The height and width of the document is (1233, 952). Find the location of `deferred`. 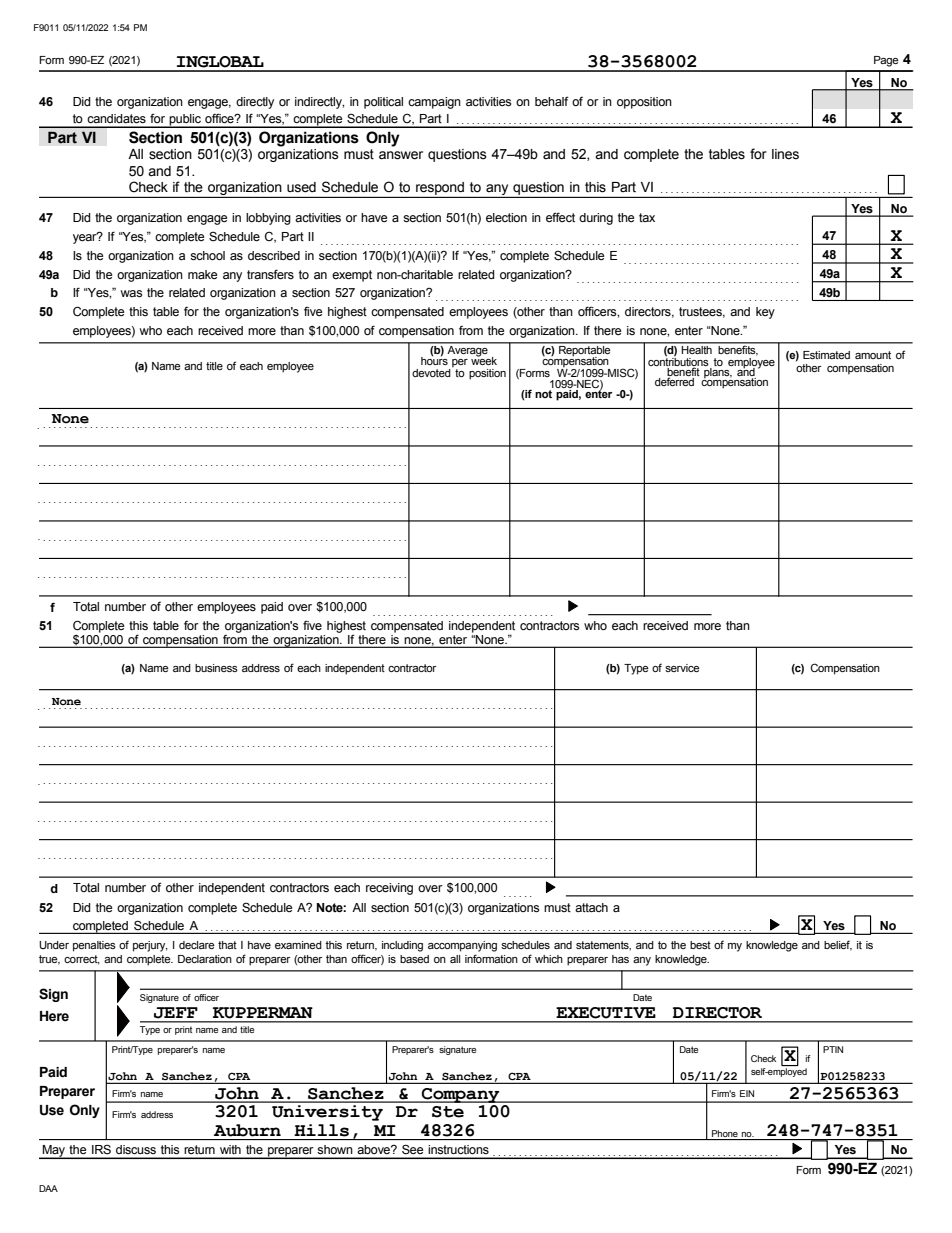

deferred is located at coordinates (674, 381).
